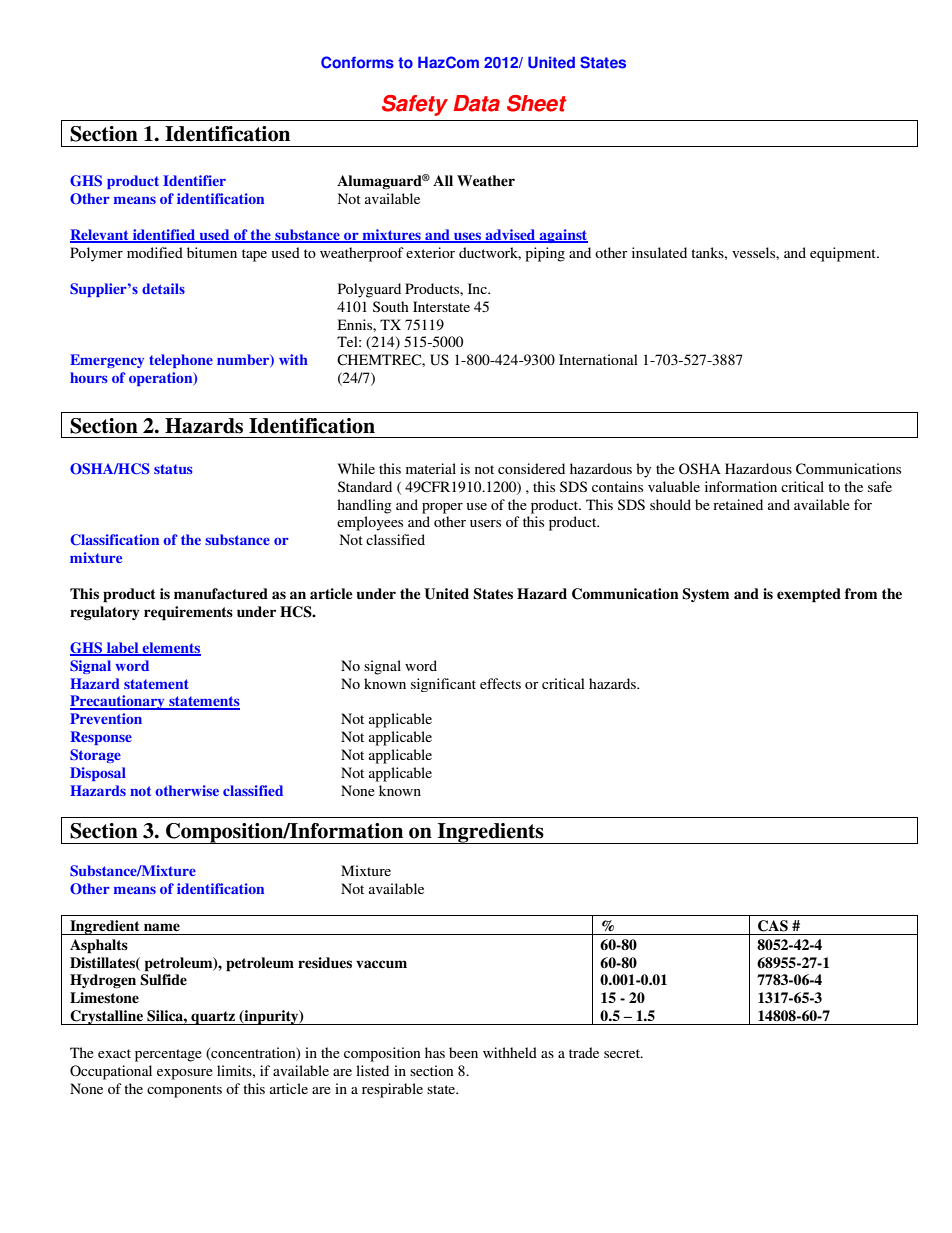 This document has height=1233, width=952. Describe the element at coordinates (623, 1053) in the document. I see `secret` at that location.
